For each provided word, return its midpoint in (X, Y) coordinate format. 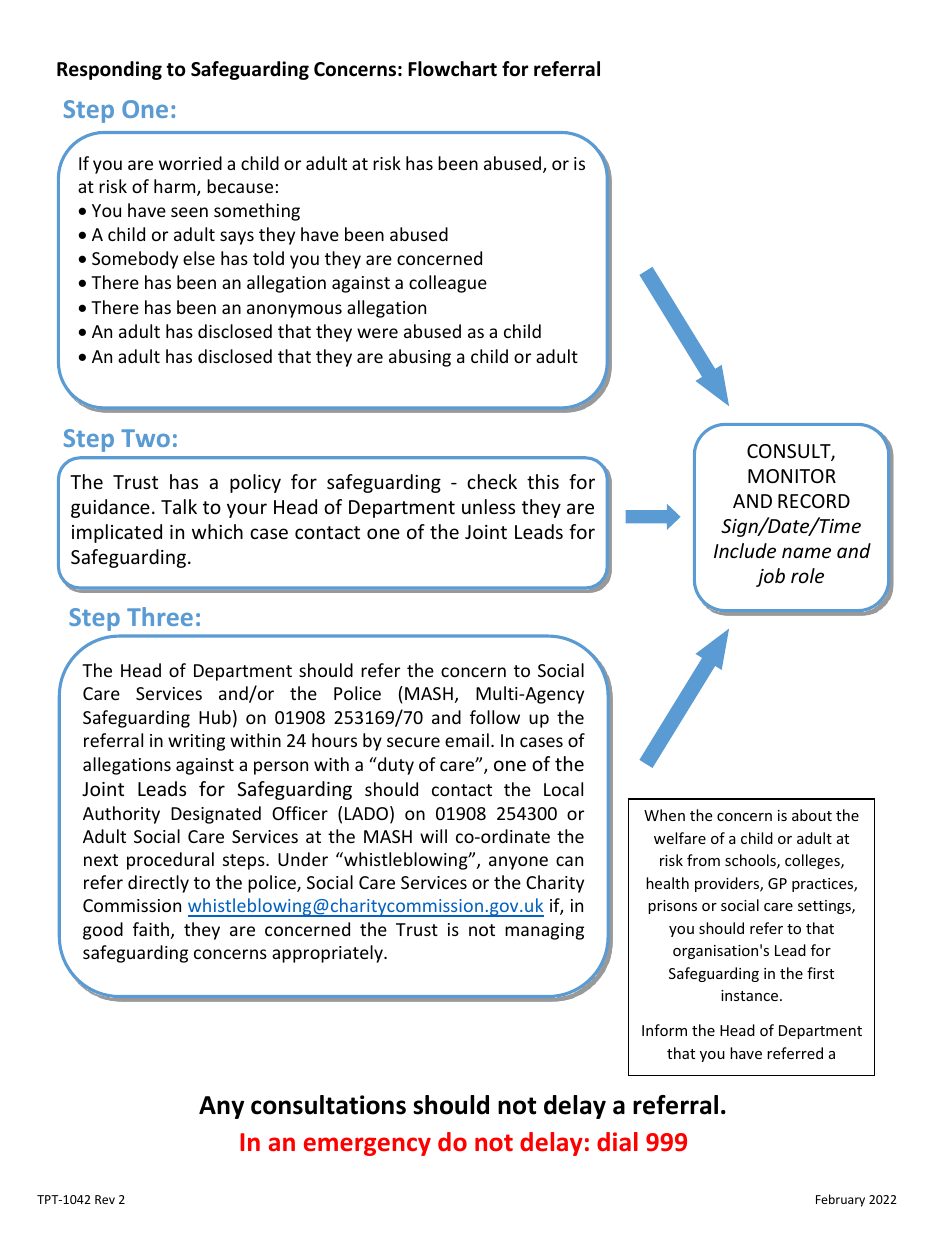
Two (145, 438)
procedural (170, 861)
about (812, 815)
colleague (448, 284)
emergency (367, 1146)
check (492, 481)
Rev (105, 1199)
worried (190, 163)
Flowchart (452, 69)
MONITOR (792, 476)
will (433, 836)
